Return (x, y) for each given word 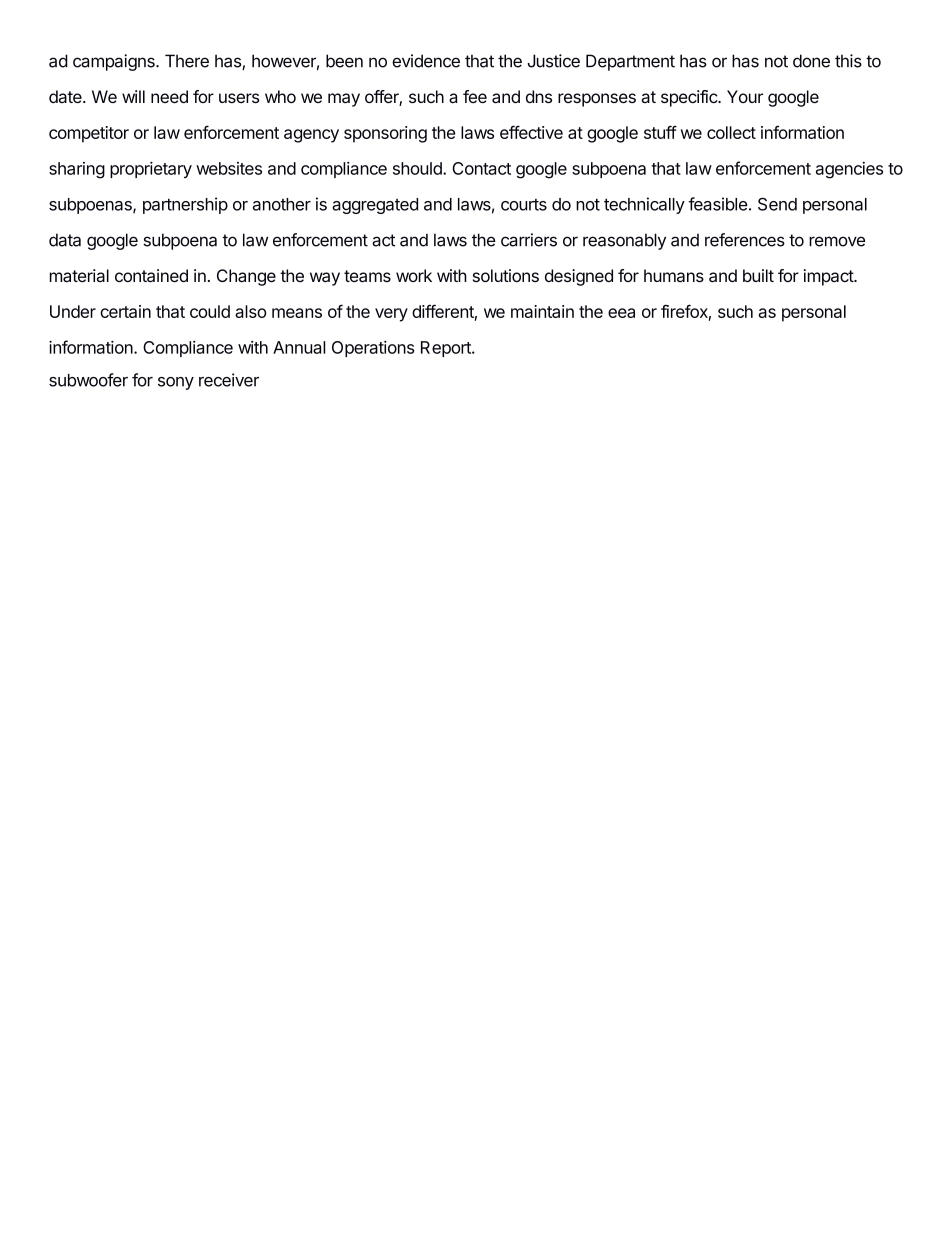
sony (176, 383)
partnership (185, 205)
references (745, 240)
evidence (426, 61)
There (187, 61)
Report (447, 349)
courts (524, 205)
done (811, 61)
